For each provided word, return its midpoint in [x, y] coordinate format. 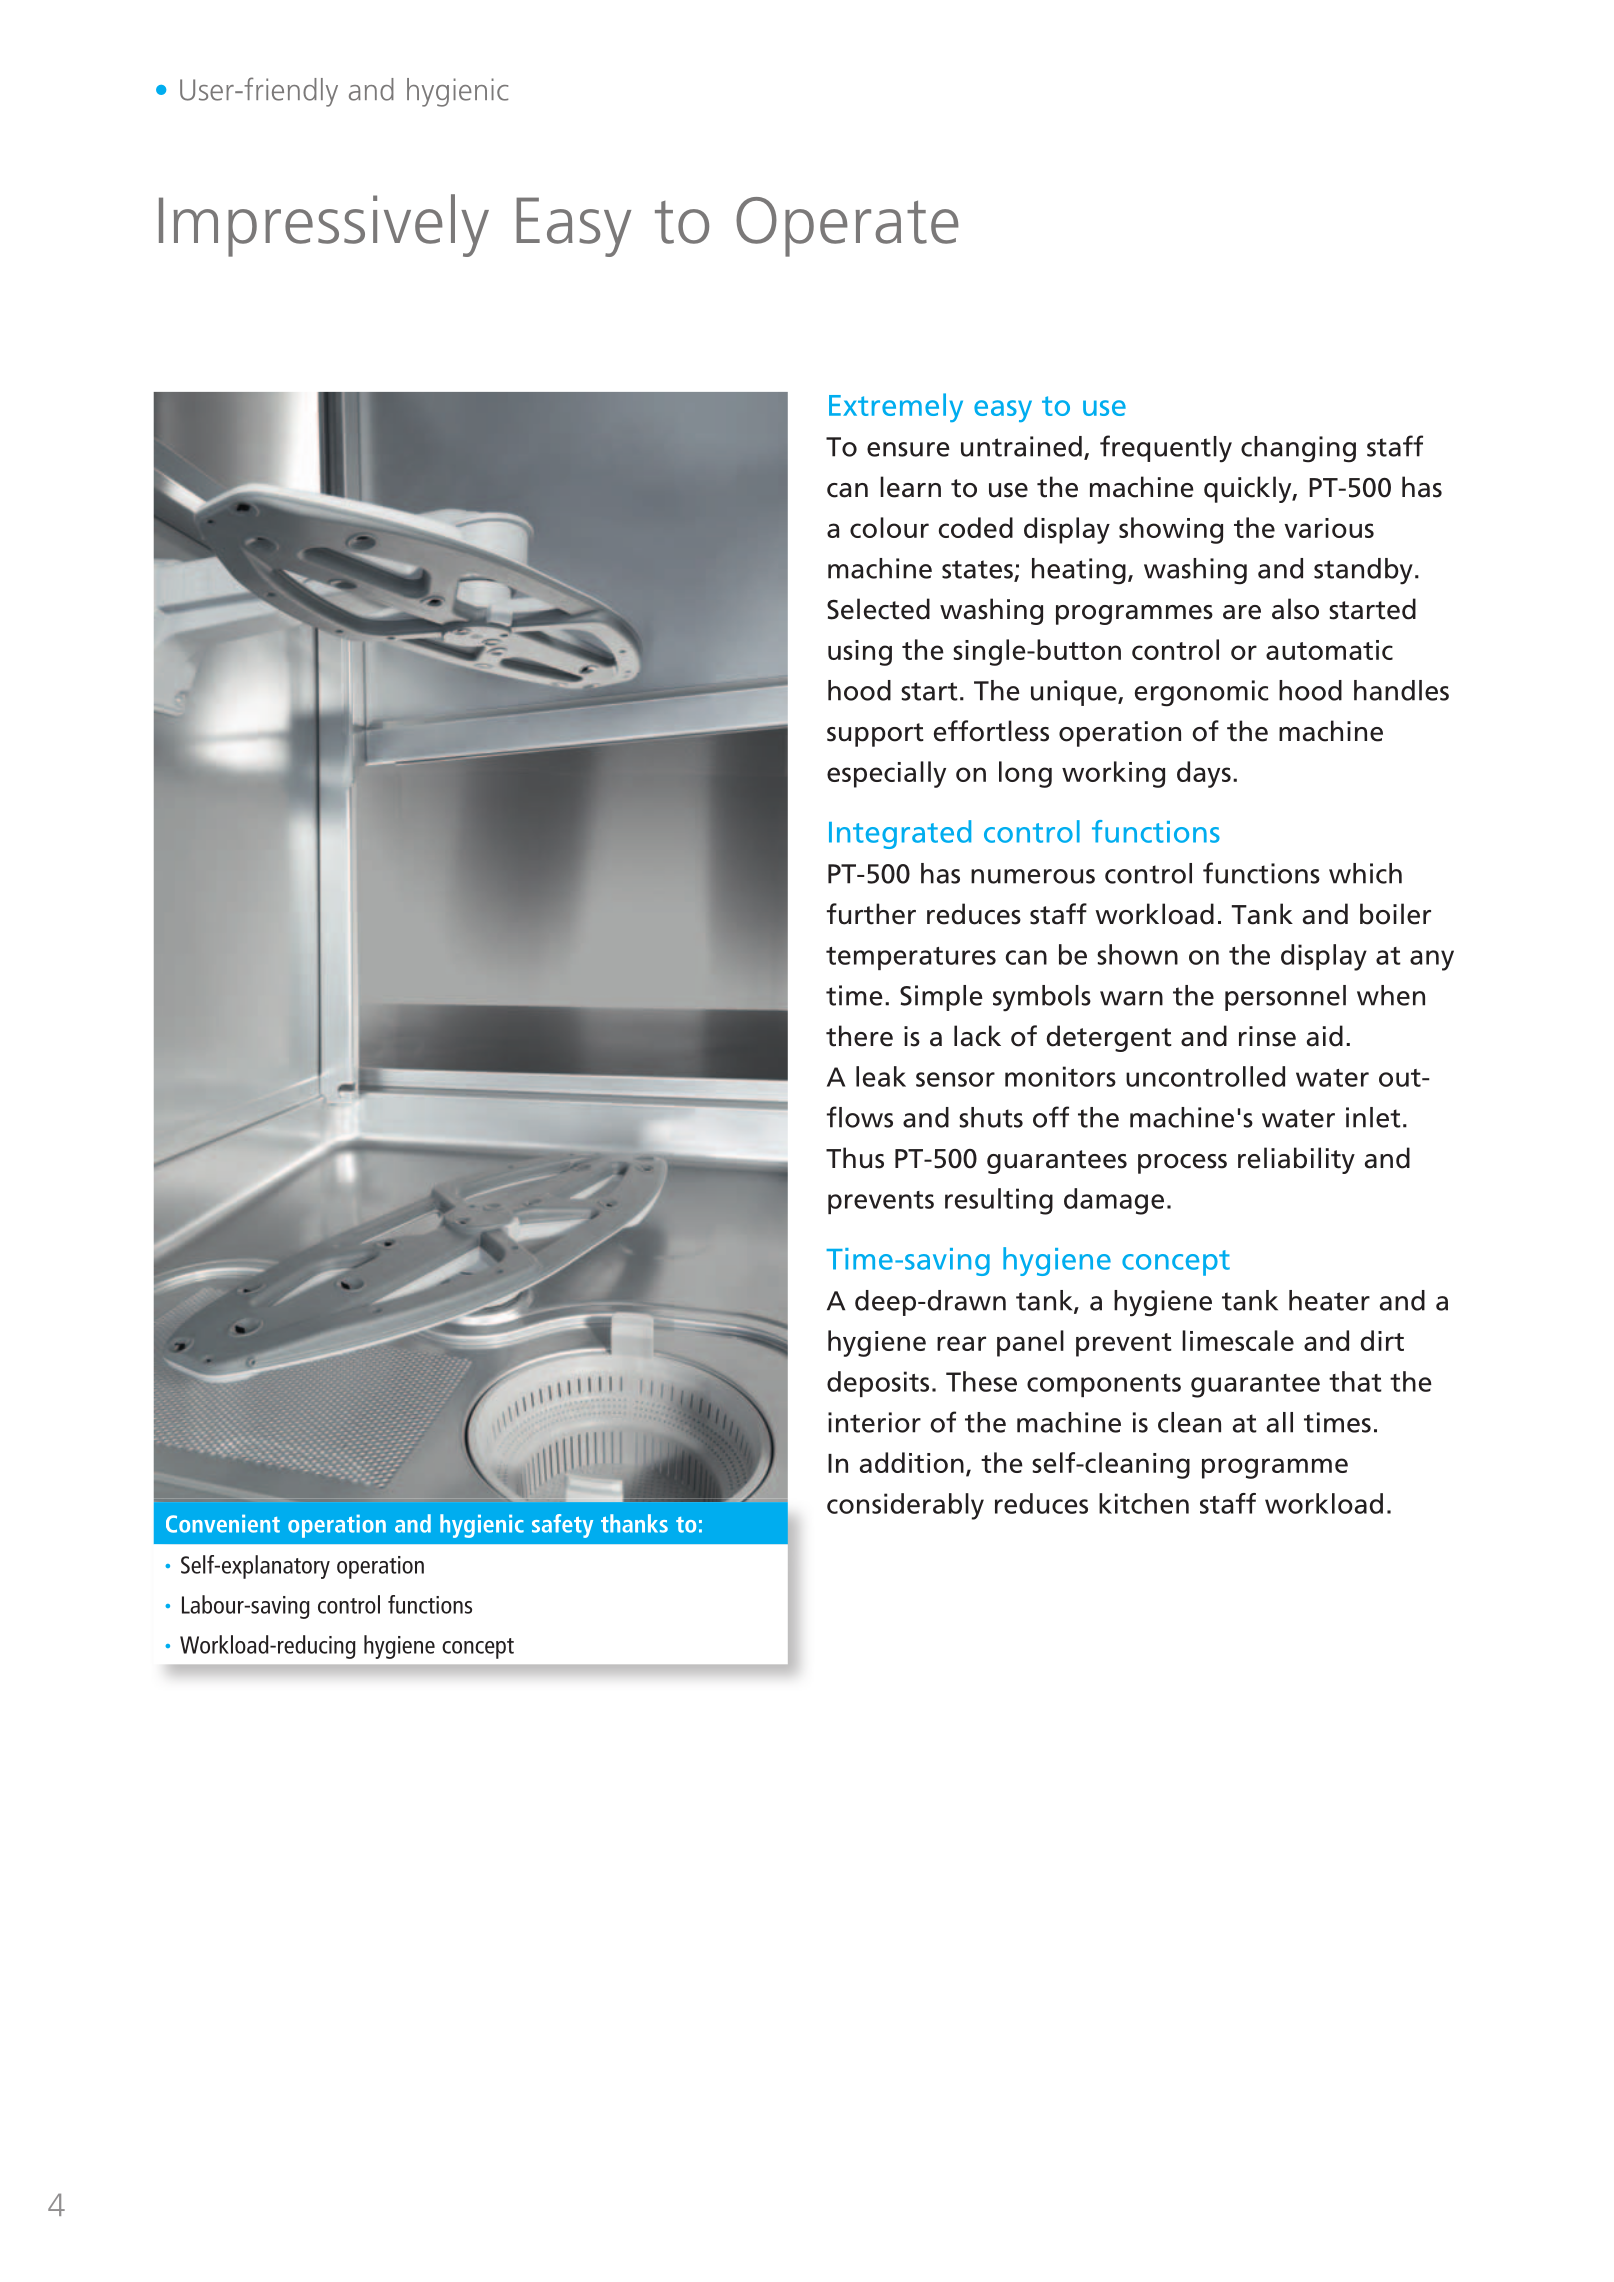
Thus [855, 1158]
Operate [847, 227]
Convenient [223, 1524]
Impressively [324, 225]
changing [1298, 449]
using [860, 653]
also [1295, 609]
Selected [878, 609]
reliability [1296, 1160]
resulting [999, 1201]
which [1365, 873]
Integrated [900, 834]
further [871, 914]
